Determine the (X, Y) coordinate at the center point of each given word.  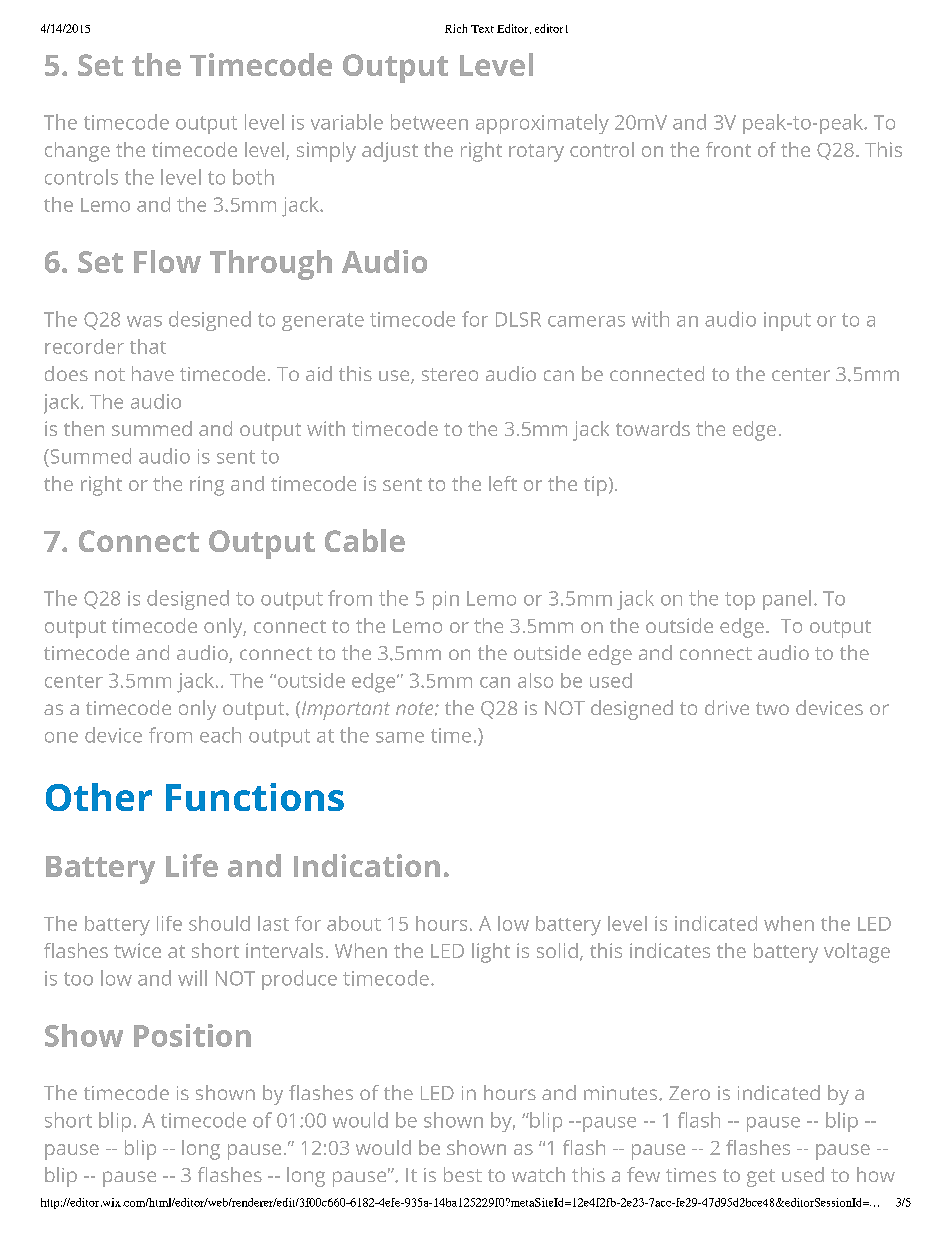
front (728, 149)
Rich (456, 28)
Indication (367, 865)
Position (192, 1035)
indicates (670, 950)
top (740, 601)
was (144, 321)
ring (207, 486)
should (219, 923)
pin (446, 600)
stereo (450, 374)
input (787, 321)
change (77, 152)
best (463, 1174)
